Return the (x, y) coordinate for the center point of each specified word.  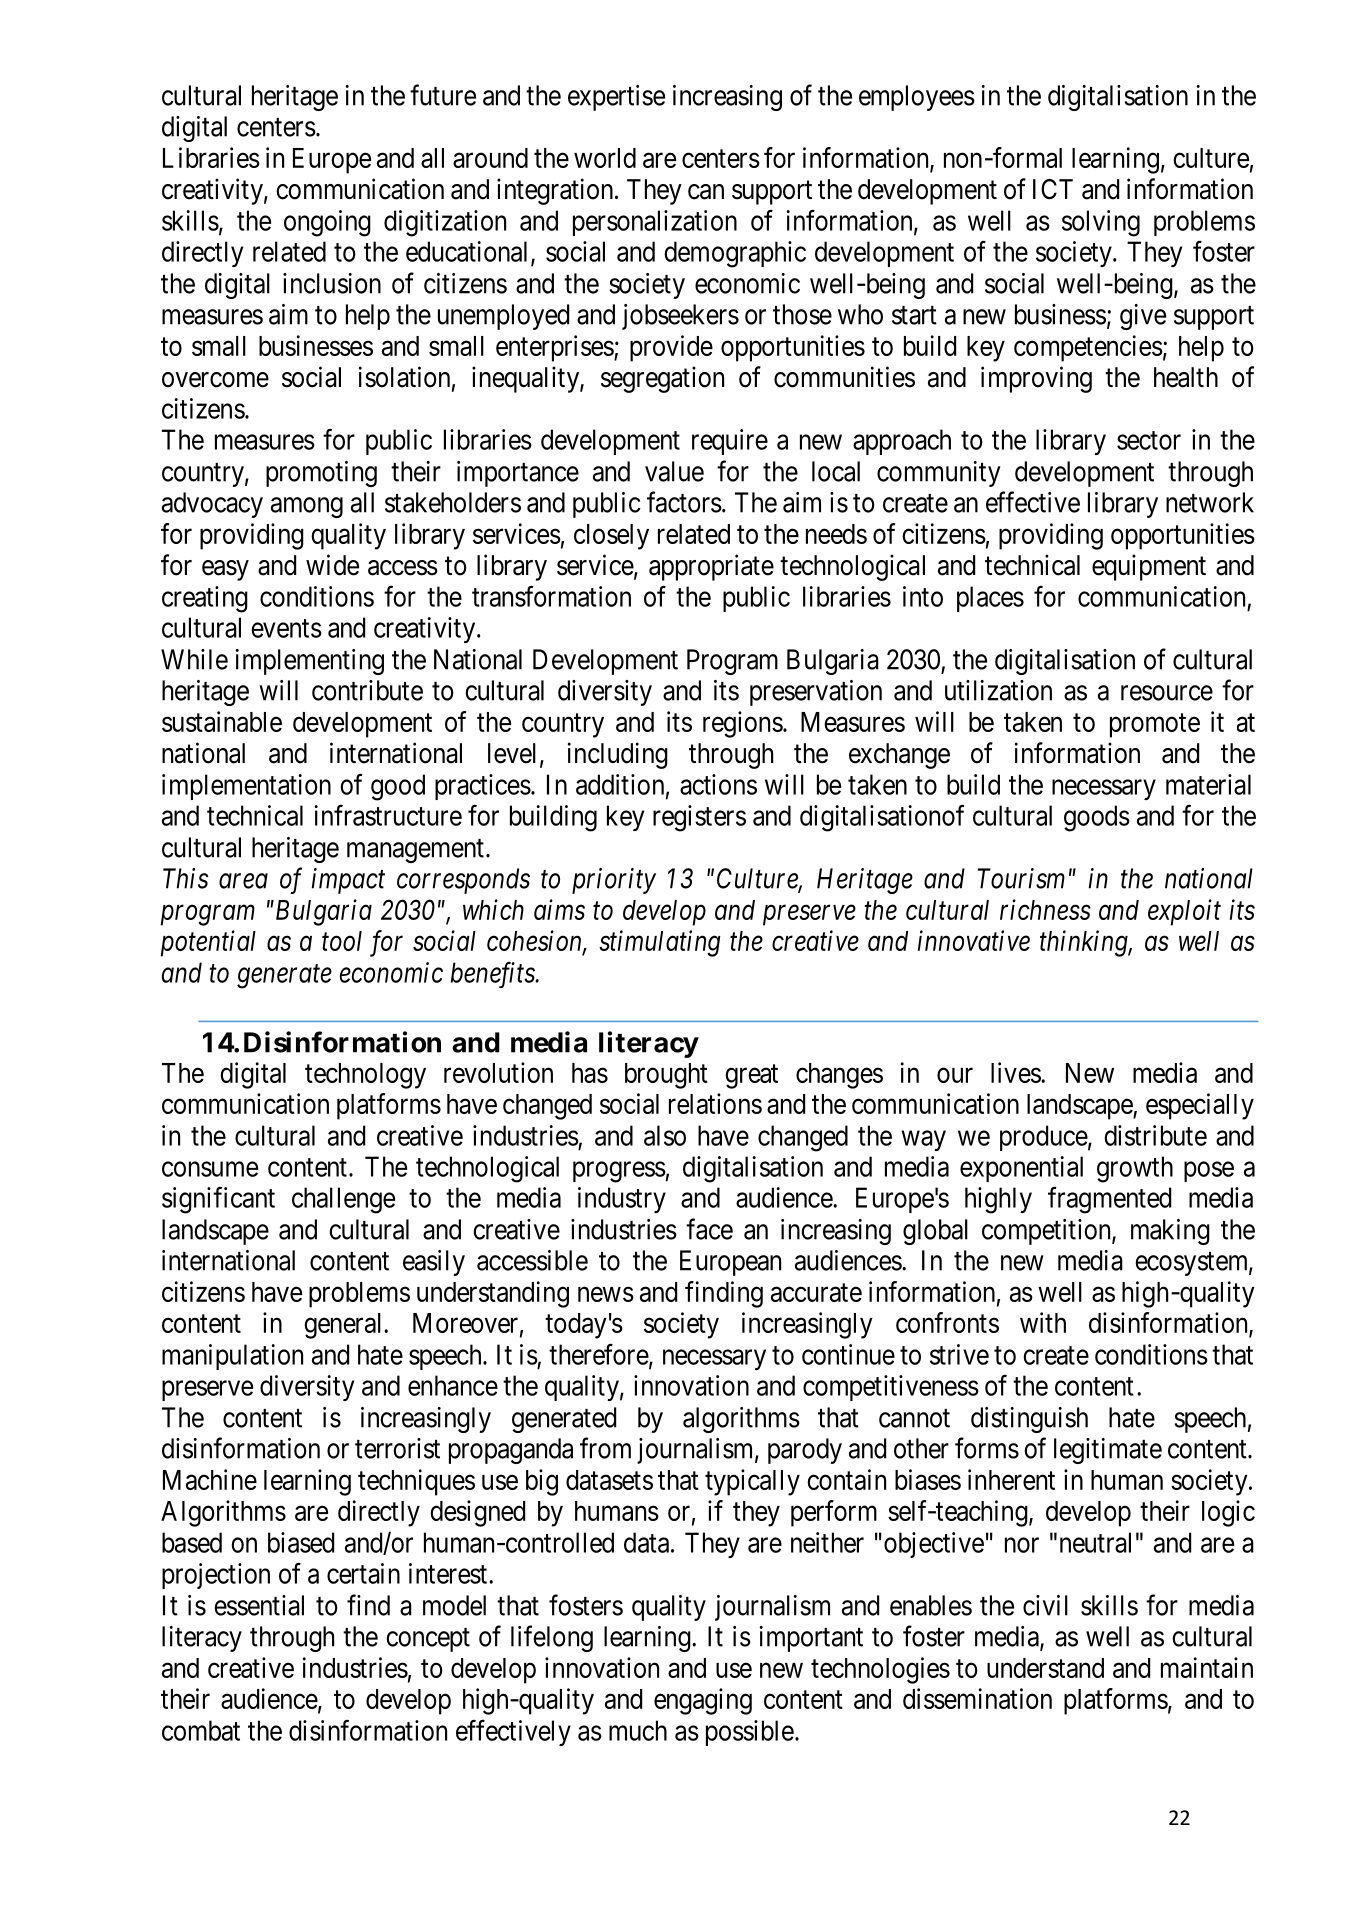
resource (1167, 693)
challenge (343, 1200)
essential (259, 1605)
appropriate (711, 567)
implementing (310, 662)
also (665, 1135)
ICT (1053, 189)
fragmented (1109, 1200)
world (605, 158)
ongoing (327, 223)
